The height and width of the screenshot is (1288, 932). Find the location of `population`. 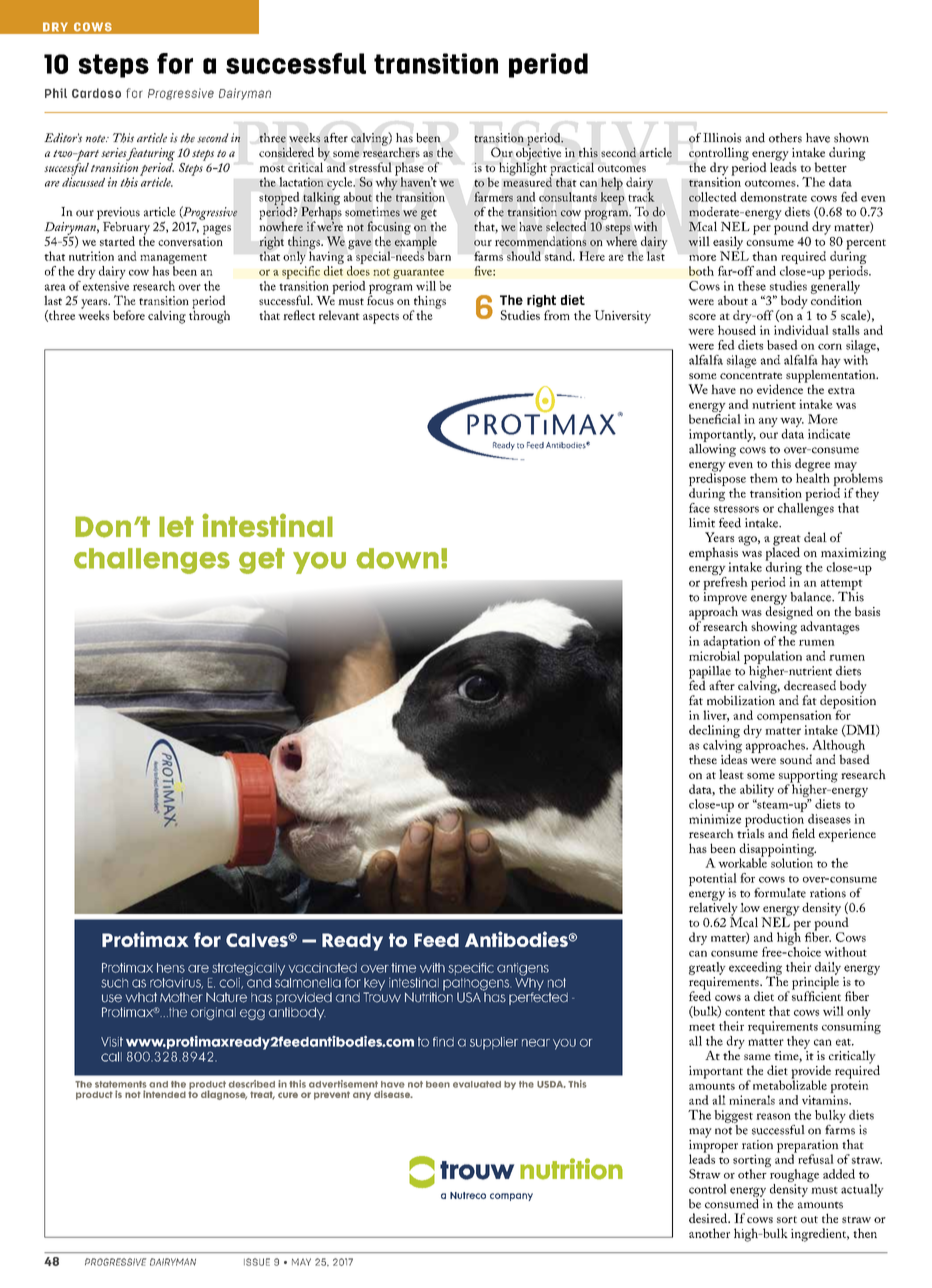

population is located at coordinates (773, 657).
